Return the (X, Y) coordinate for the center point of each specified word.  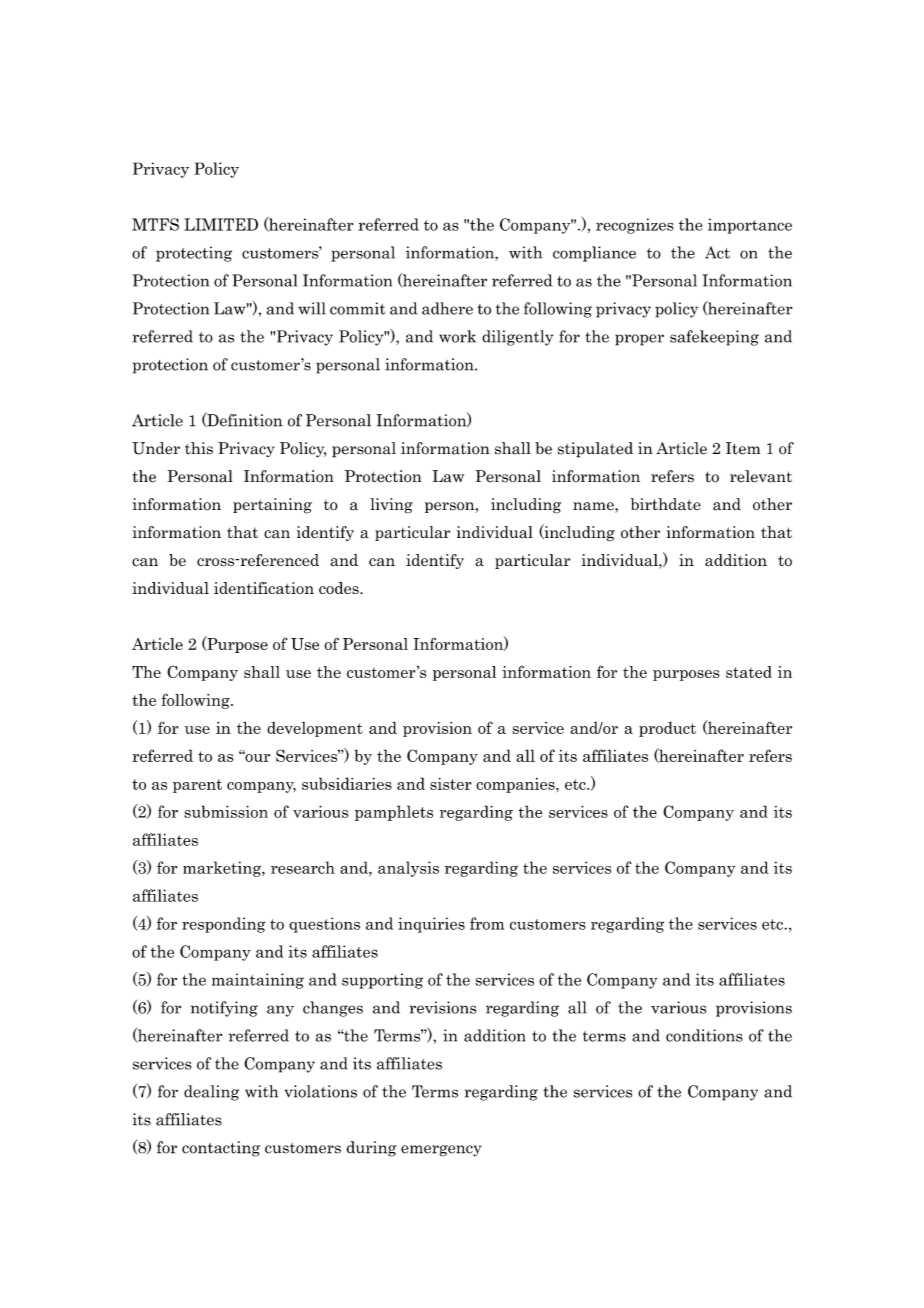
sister (451, 784)
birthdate (665, 504)
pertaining (272, 506)
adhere (447, 308)
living (391, 506)
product (667, 729)
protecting (194, 254)
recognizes (635, 226)
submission (226, 811)
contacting (221, 1149)
